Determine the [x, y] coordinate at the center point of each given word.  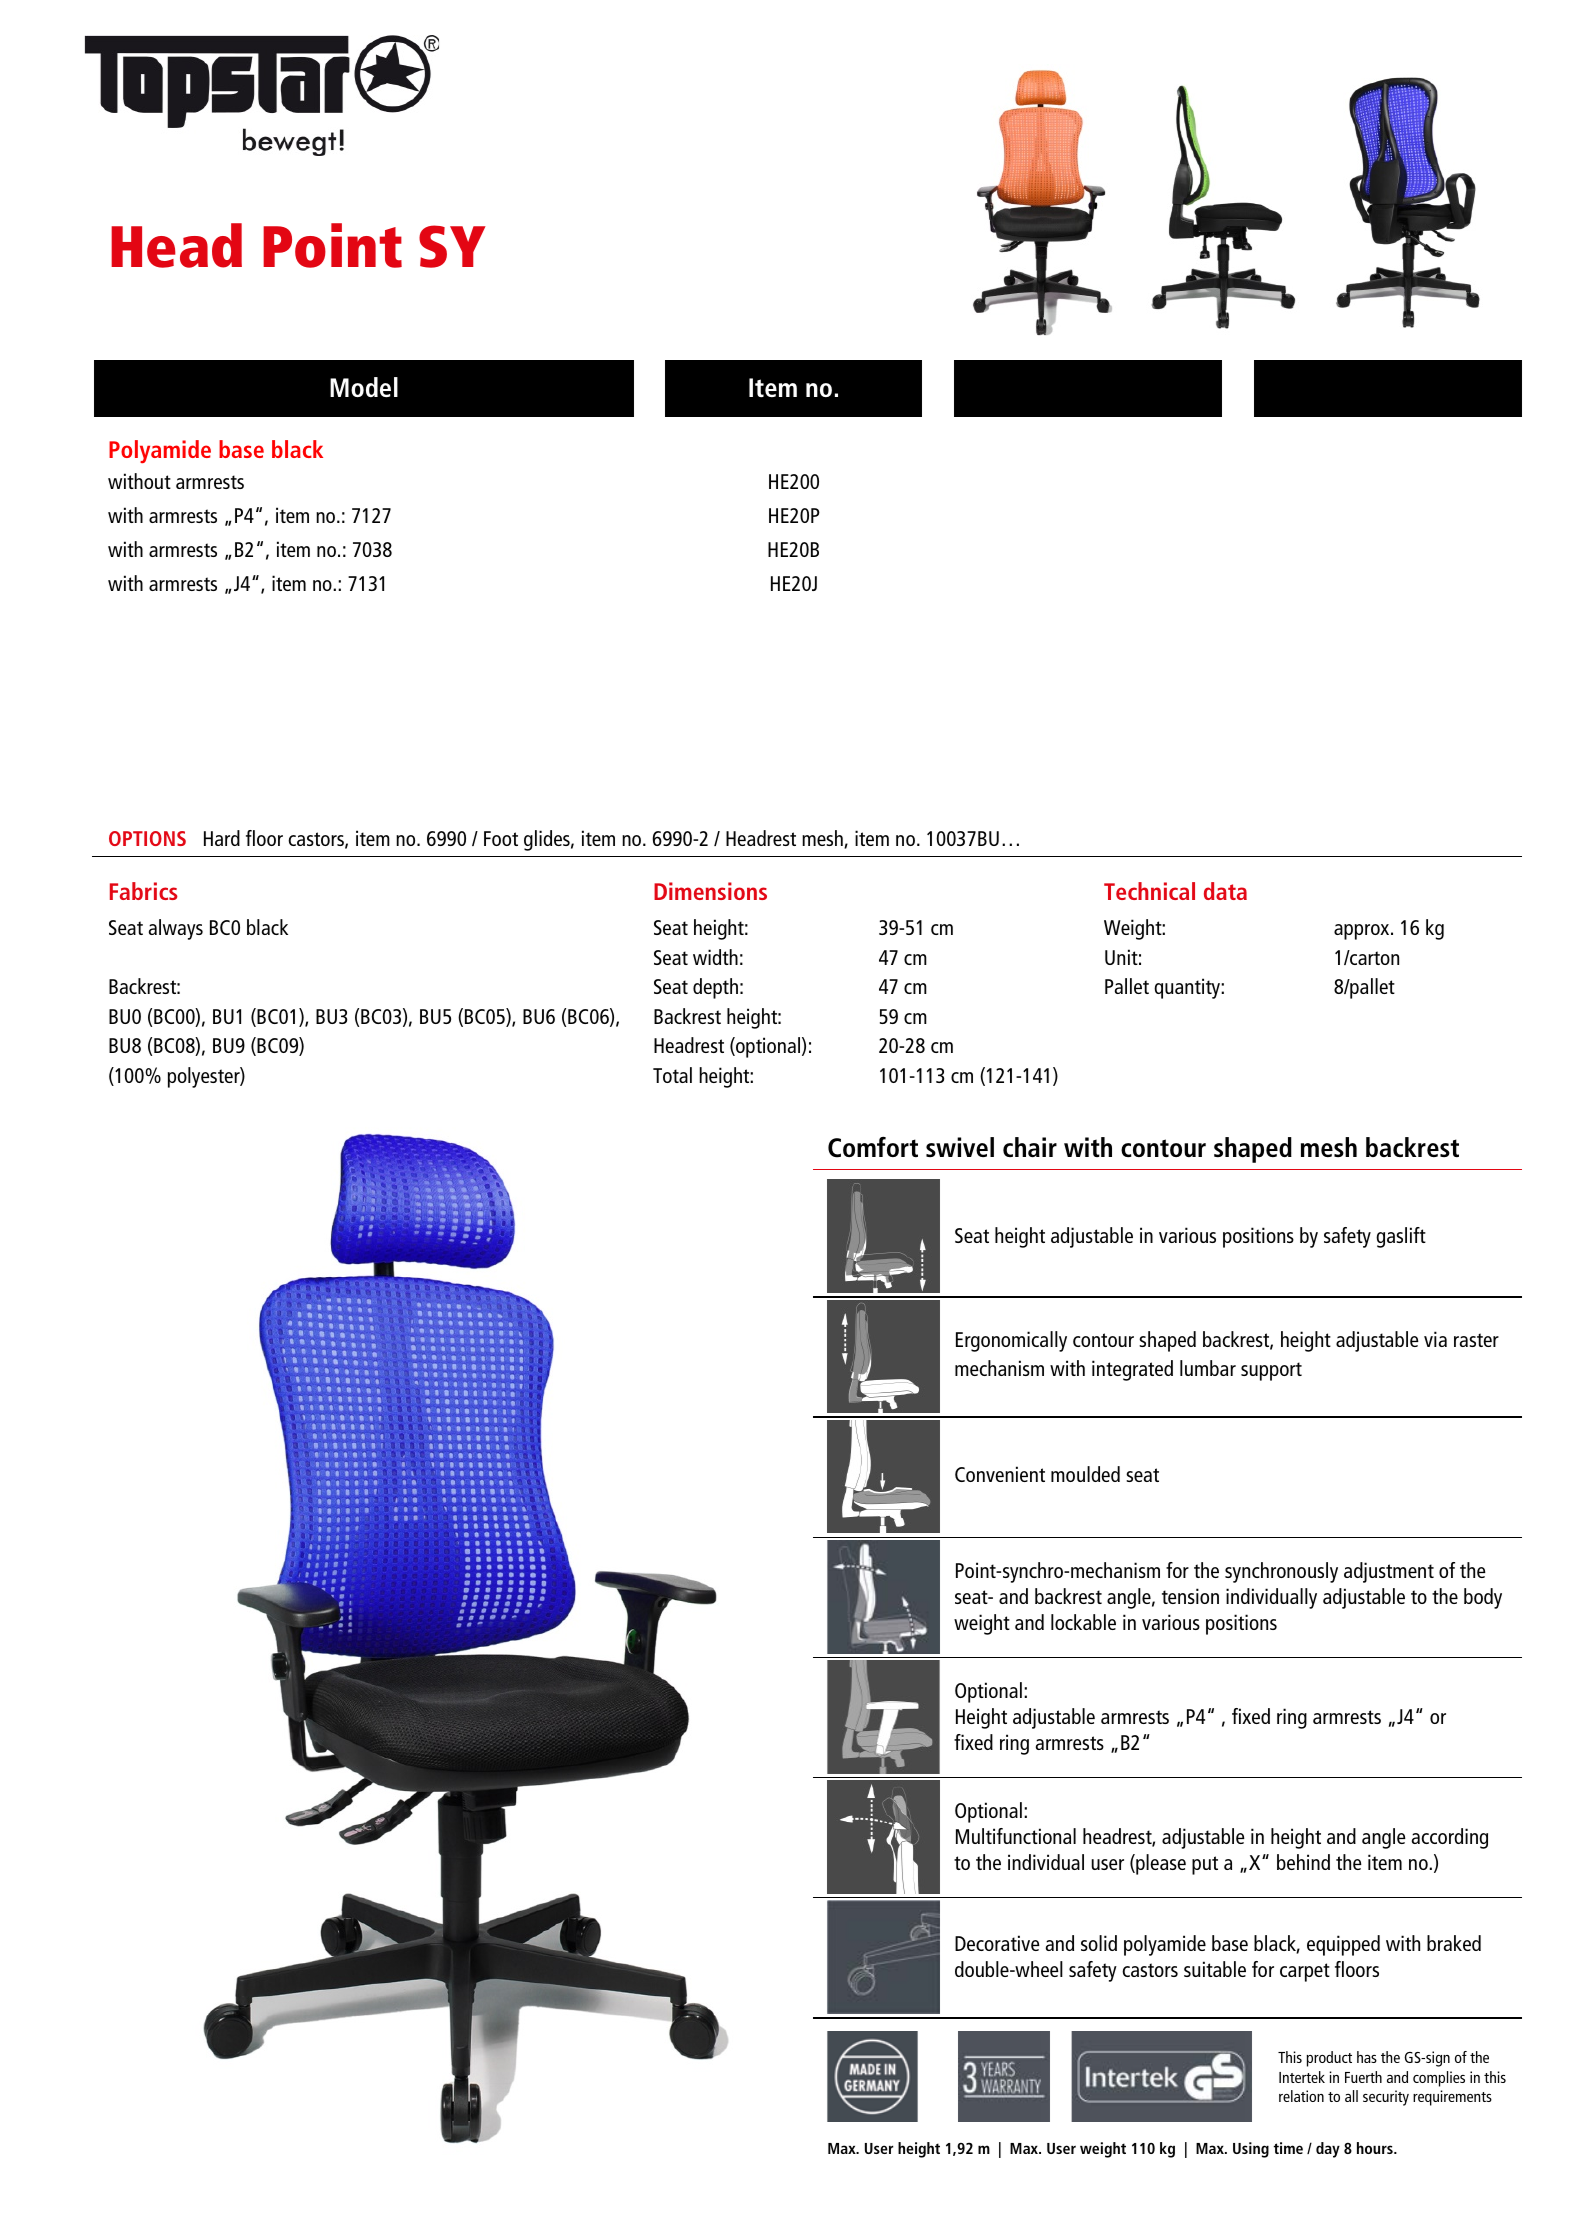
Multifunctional [1016, 1836]
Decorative [997, 1943]
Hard [222, 838]
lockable [1083, 1622]
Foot [501, 838]
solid [1099, 1943]
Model [364, 387]
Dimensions [710, 891]
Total [672, 1075]
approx [1363, 932]
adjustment [1389, 1572]
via [1435, 1339]
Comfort [873, 1147]
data [1225, 891]
